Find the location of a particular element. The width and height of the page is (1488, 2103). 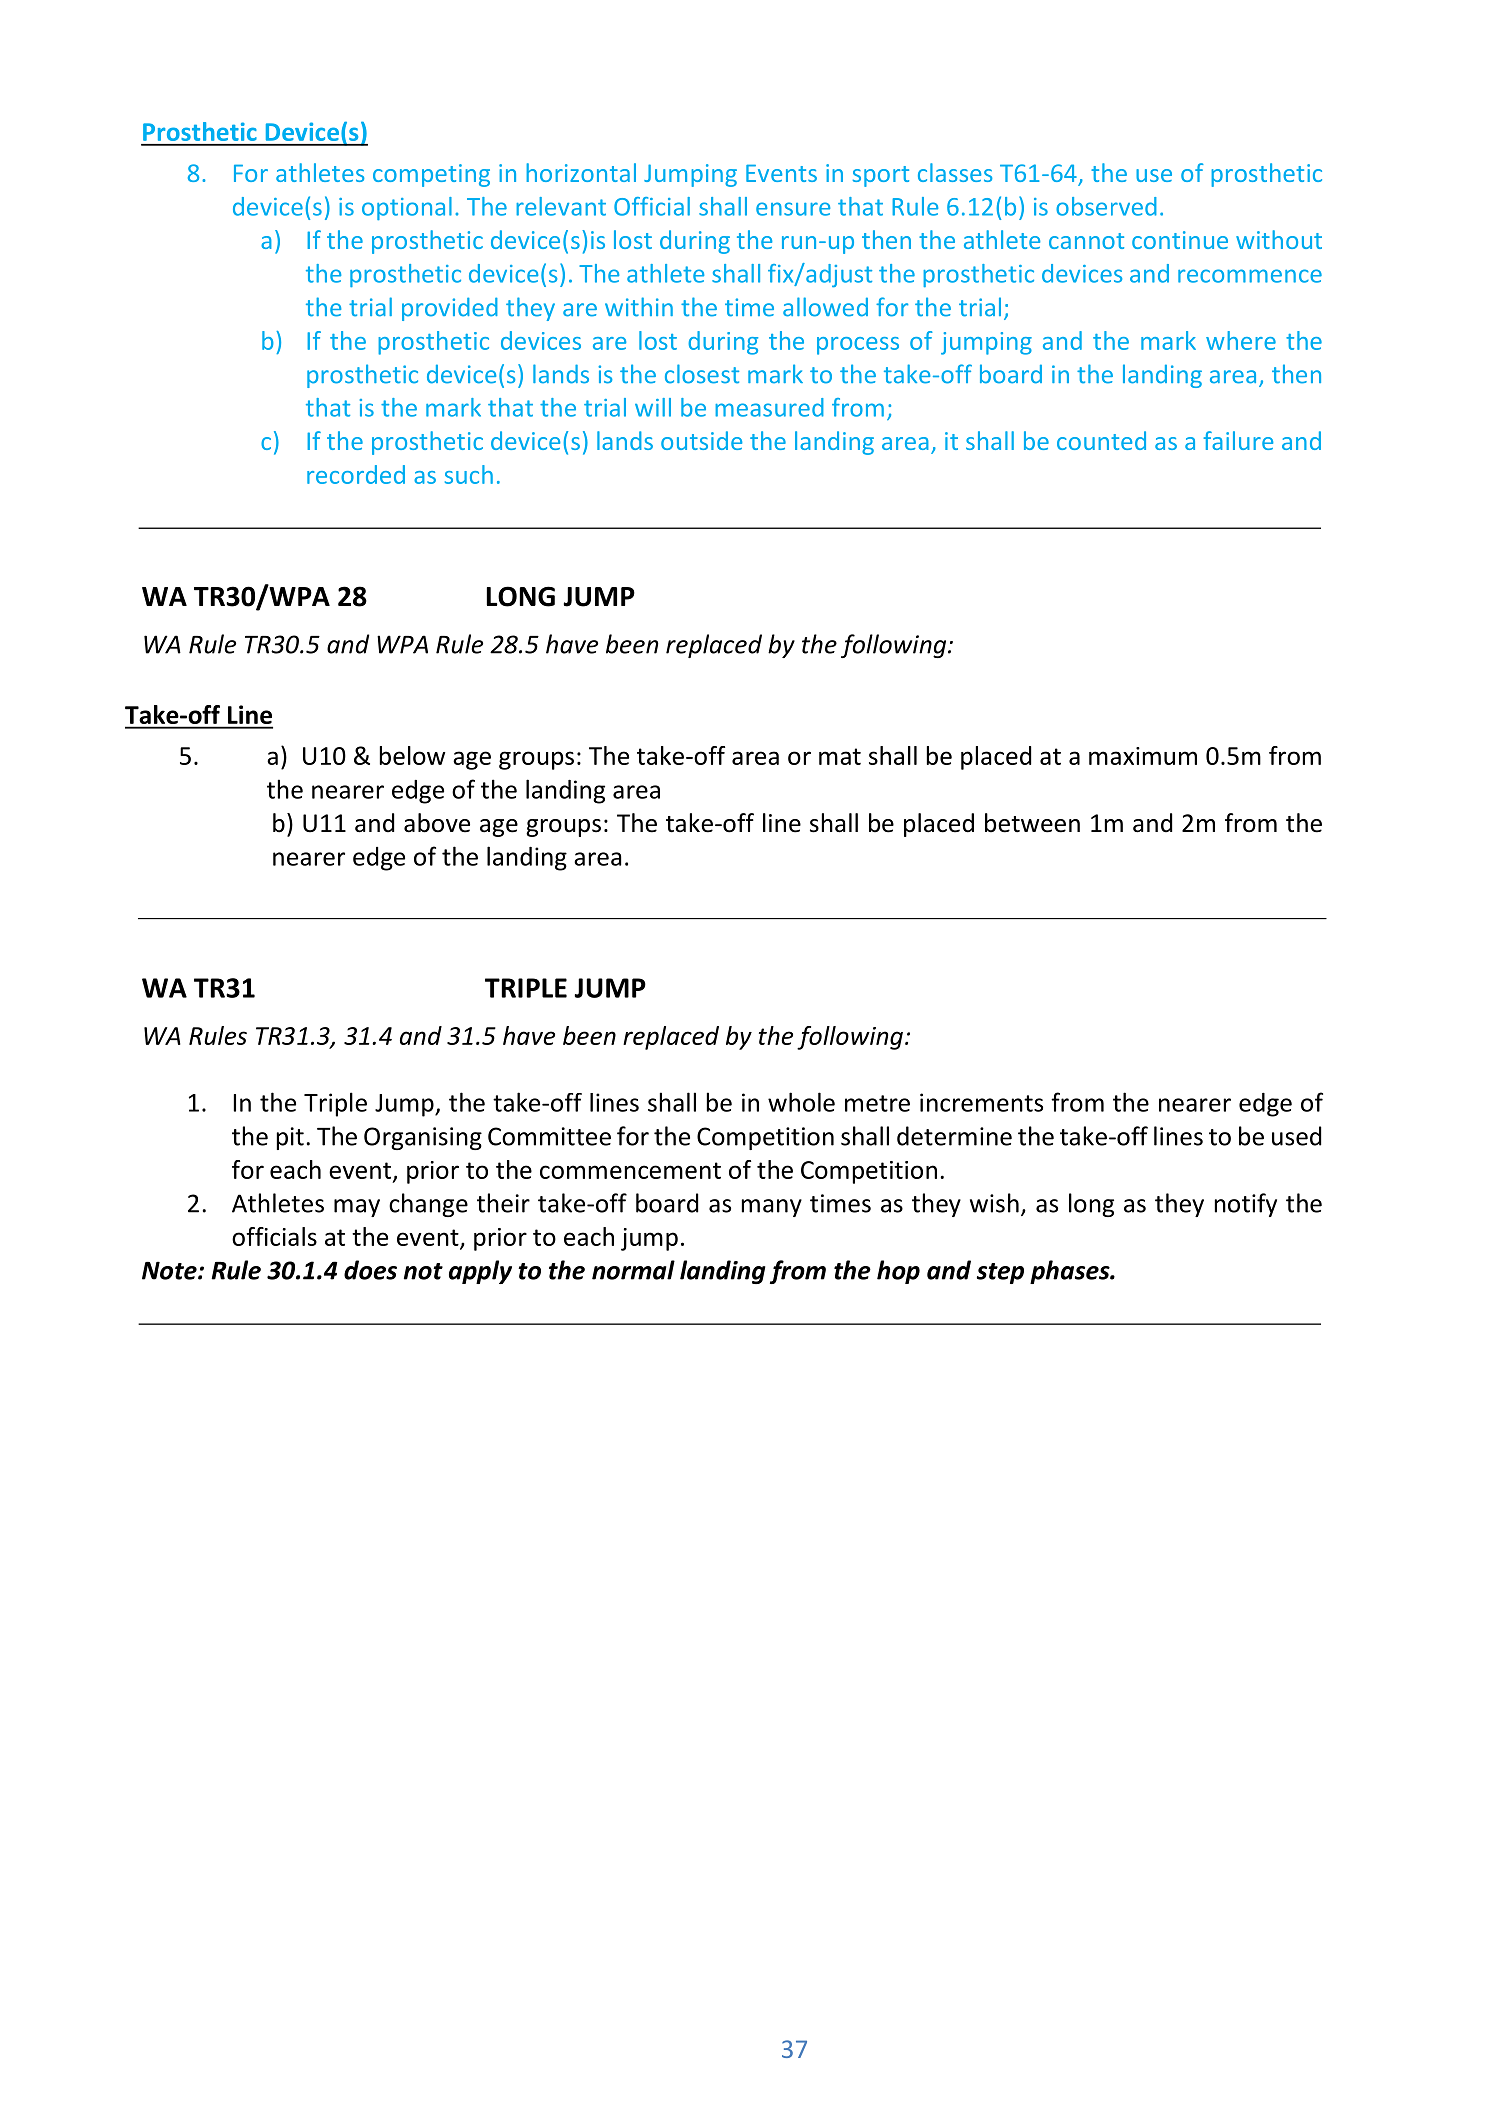

recorded is located at coordinates (356, 474).
